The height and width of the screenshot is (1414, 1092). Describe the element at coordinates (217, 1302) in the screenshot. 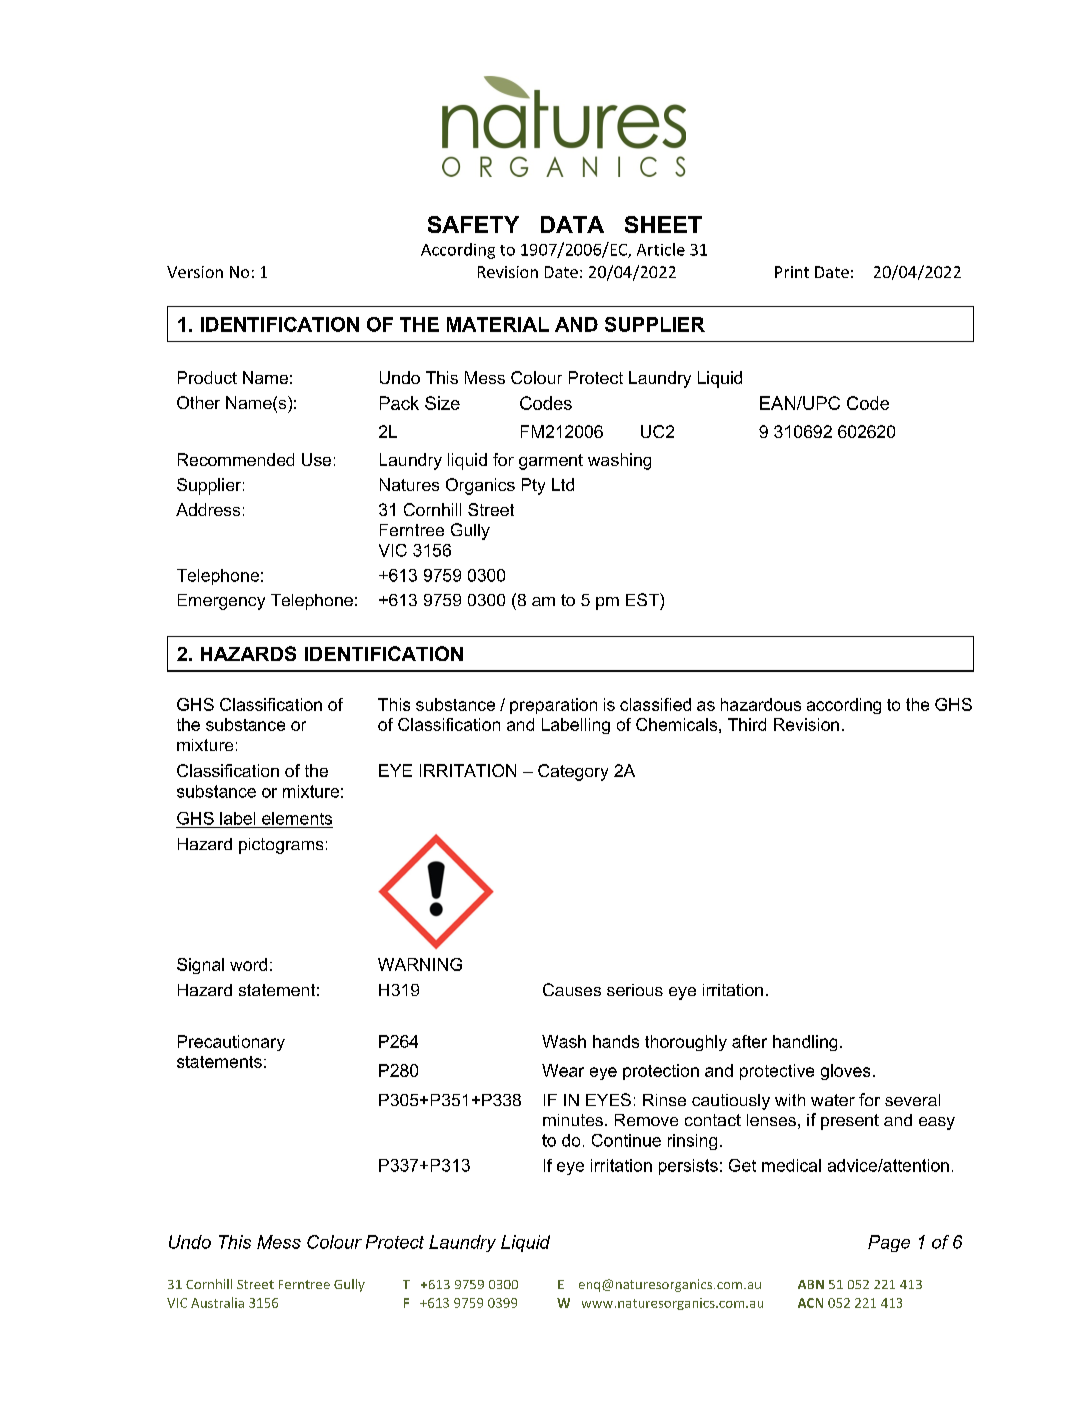

I see `Australia` at that location.
